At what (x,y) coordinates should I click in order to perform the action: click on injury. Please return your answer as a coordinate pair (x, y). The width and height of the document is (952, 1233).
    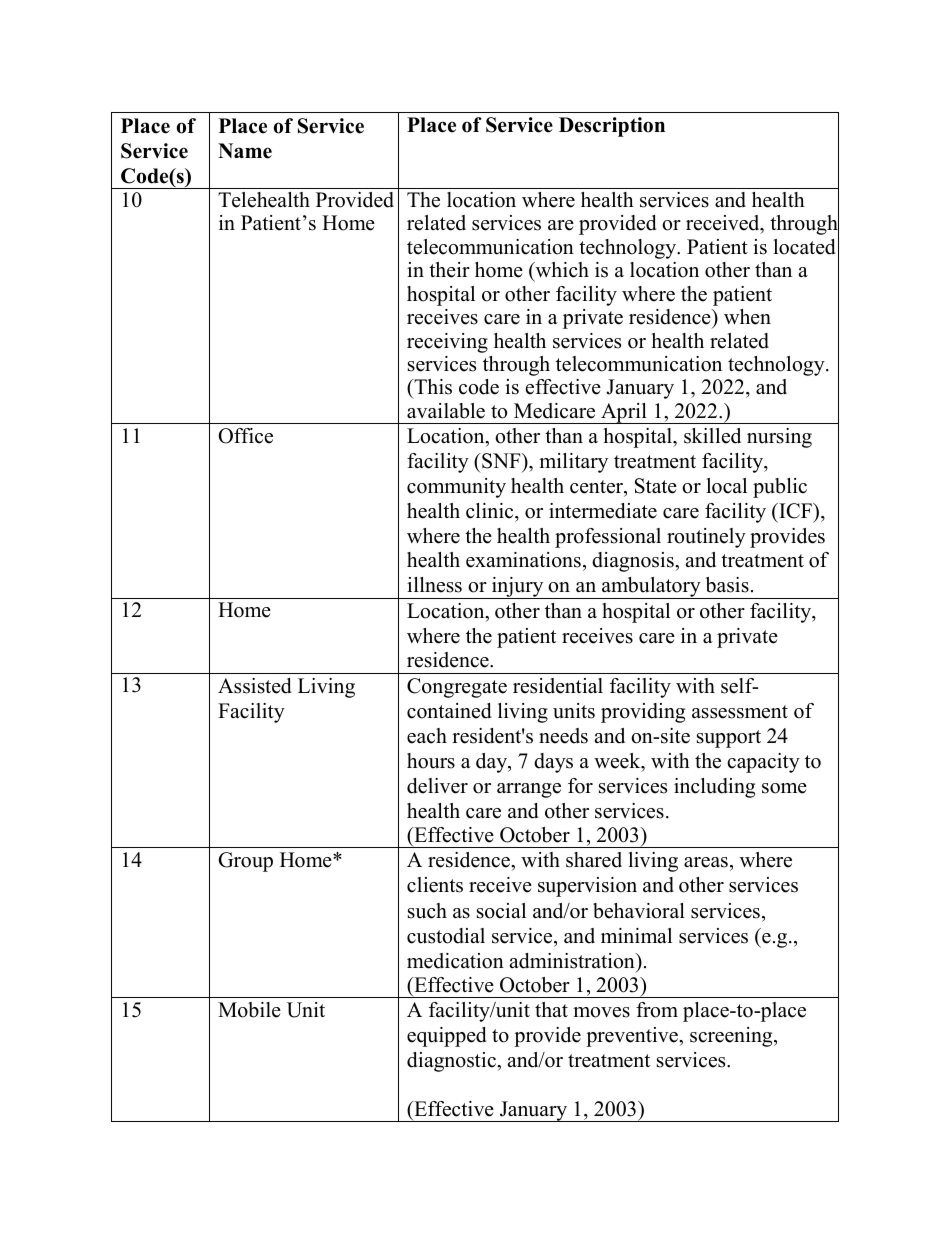
    Looking at the image, I should click on (517, 588).
